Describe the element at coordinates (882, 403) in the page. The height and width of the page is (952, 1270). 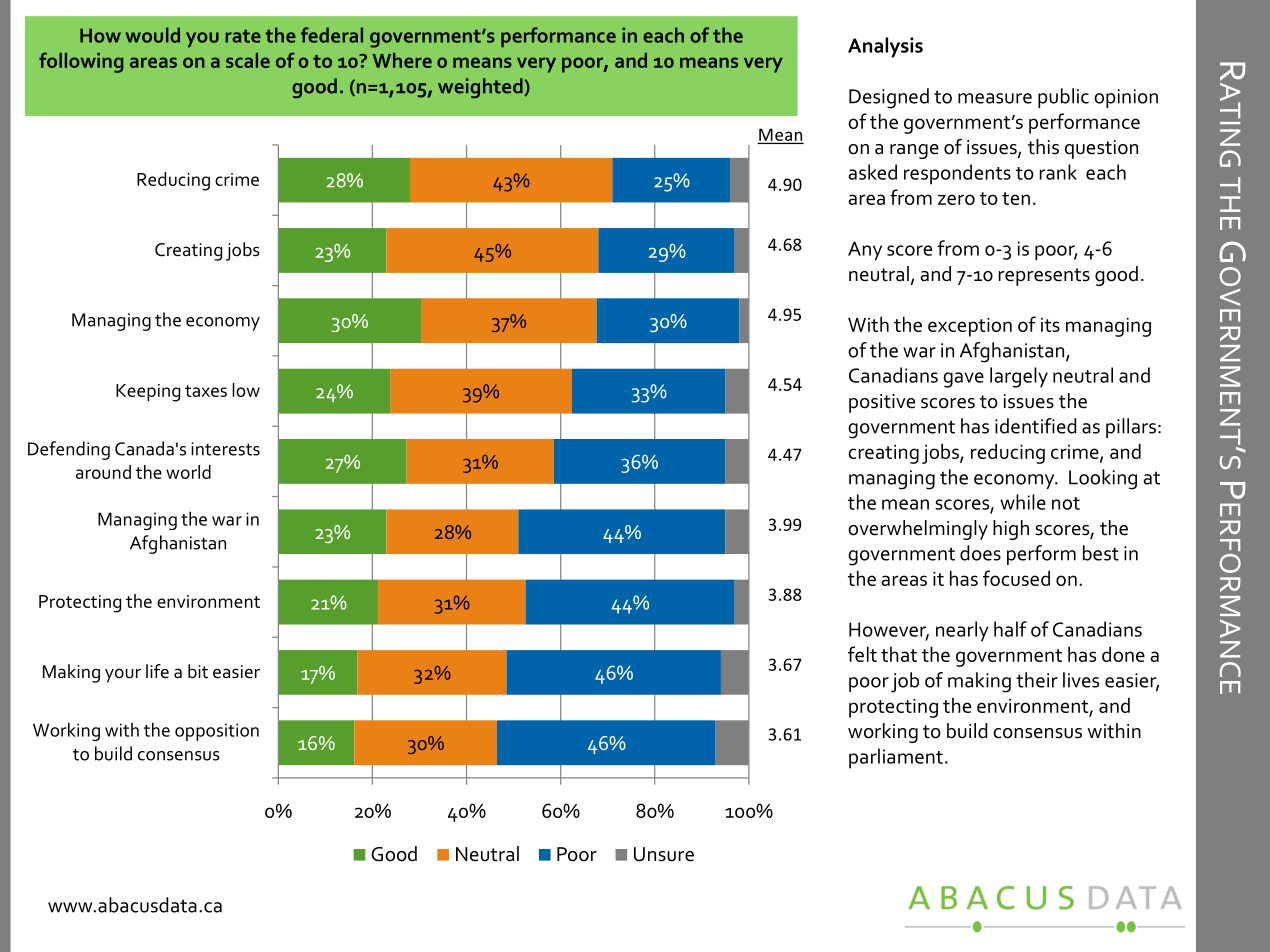
I see `positive` at that location.
